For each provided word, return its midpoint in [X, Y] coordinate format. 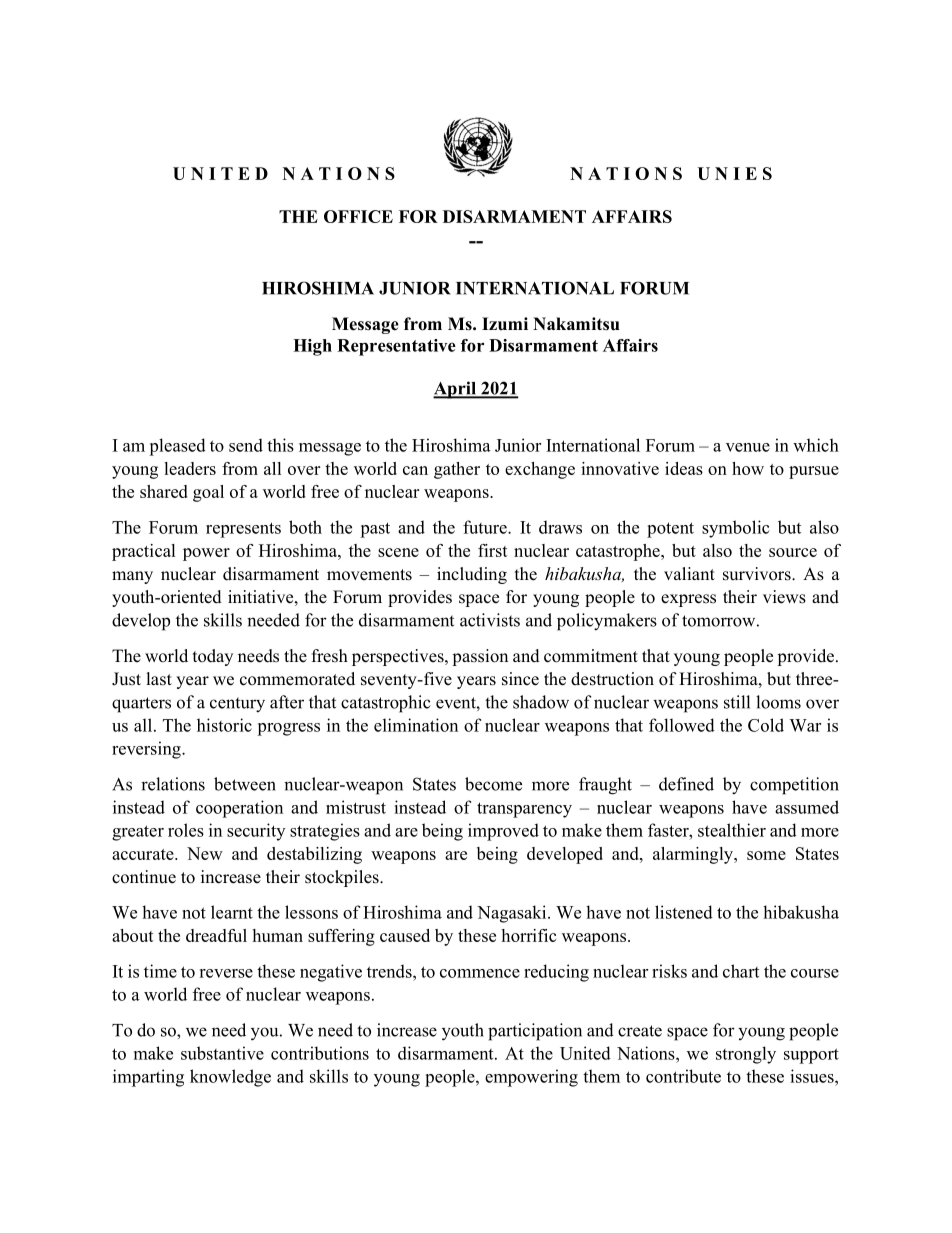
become [493, 784]
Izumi [505, 323]
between [245, 784]
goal [208, 493]
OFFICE [358, 216]
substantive [222, 1053]
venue [748, 447]
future [486, 527]
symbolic [736, 529]
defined [686, 784]
